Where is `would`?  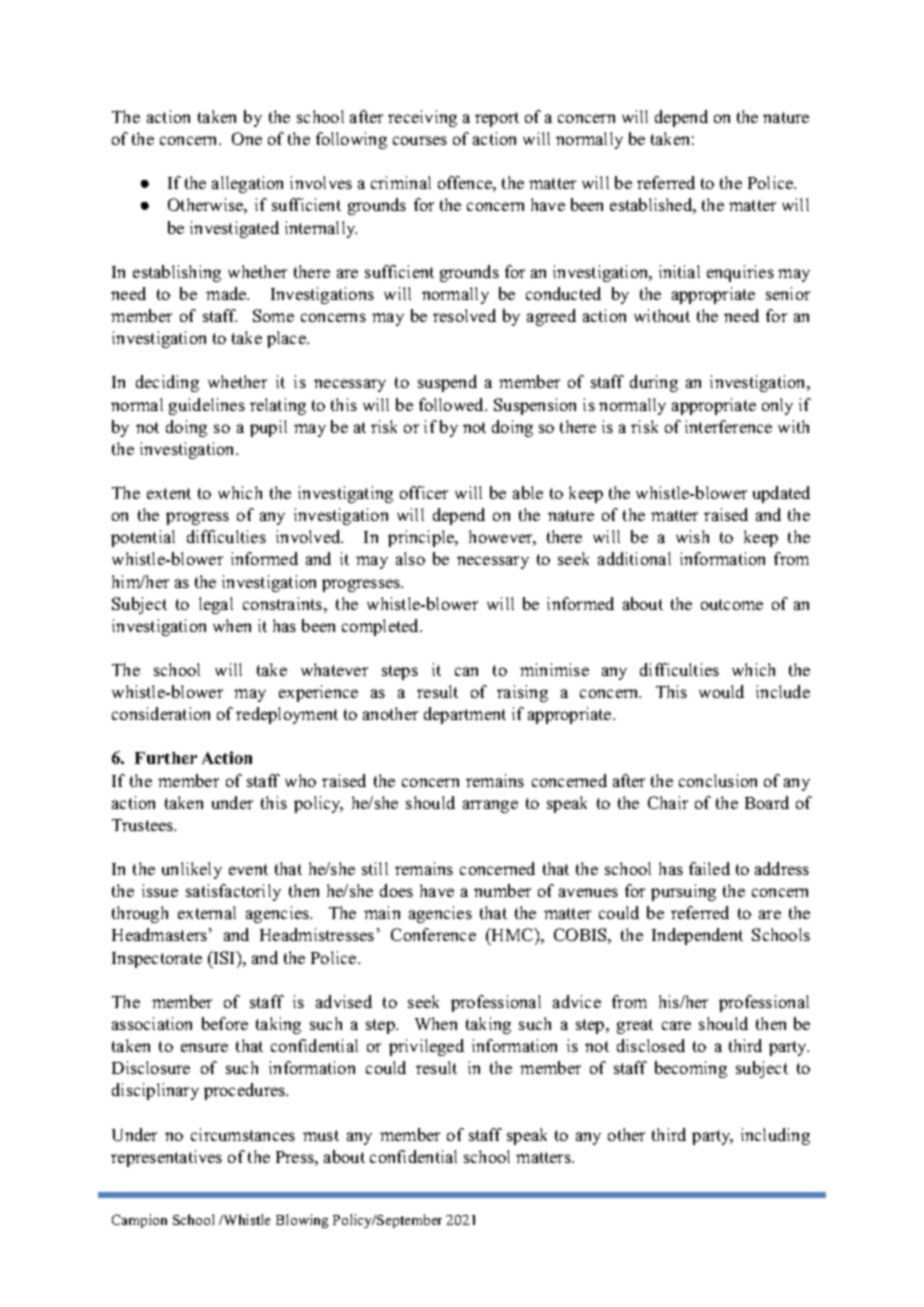 would is located at coordinates (721, 691).
